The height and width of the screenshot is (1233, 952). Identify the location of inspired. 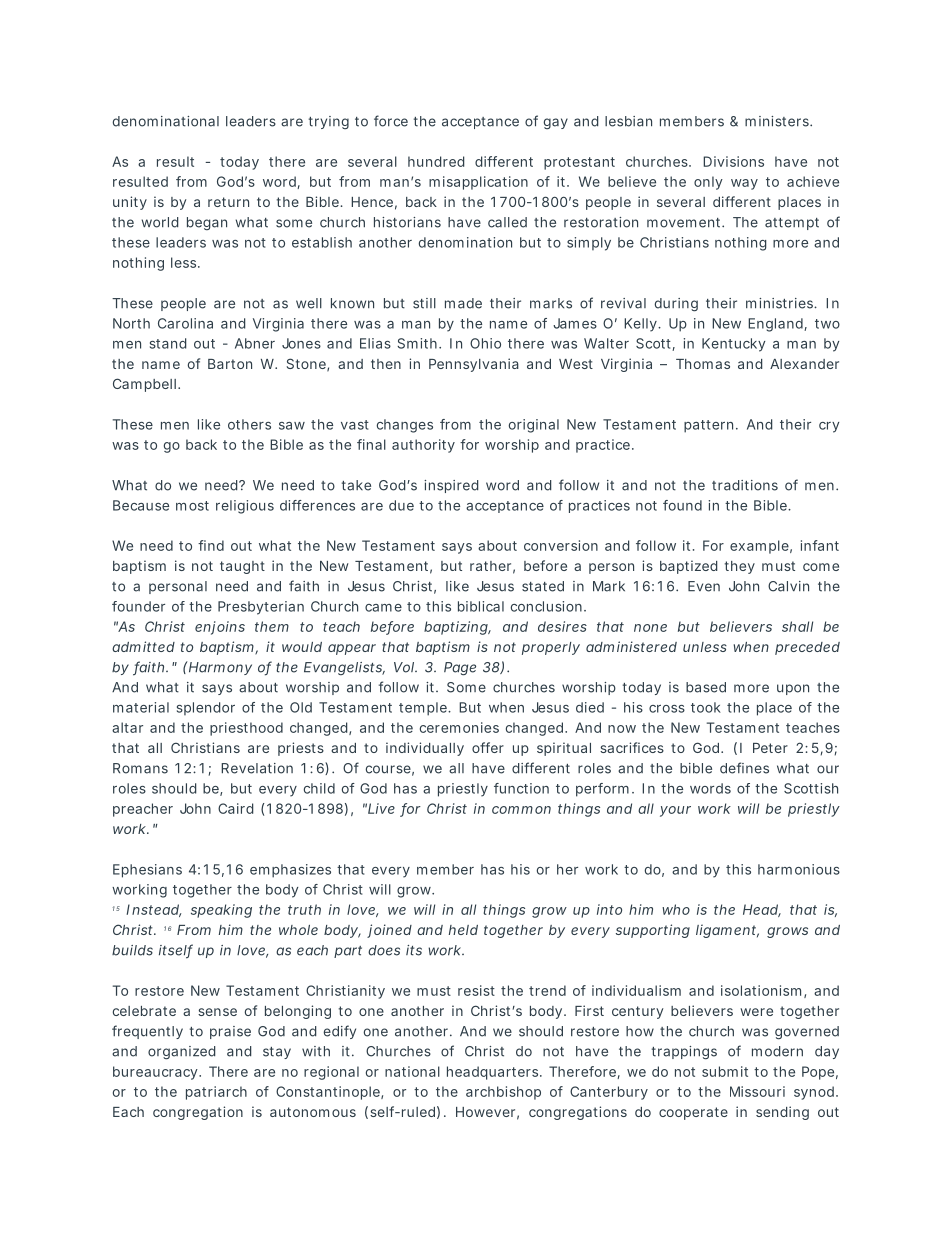
(451, 486).
